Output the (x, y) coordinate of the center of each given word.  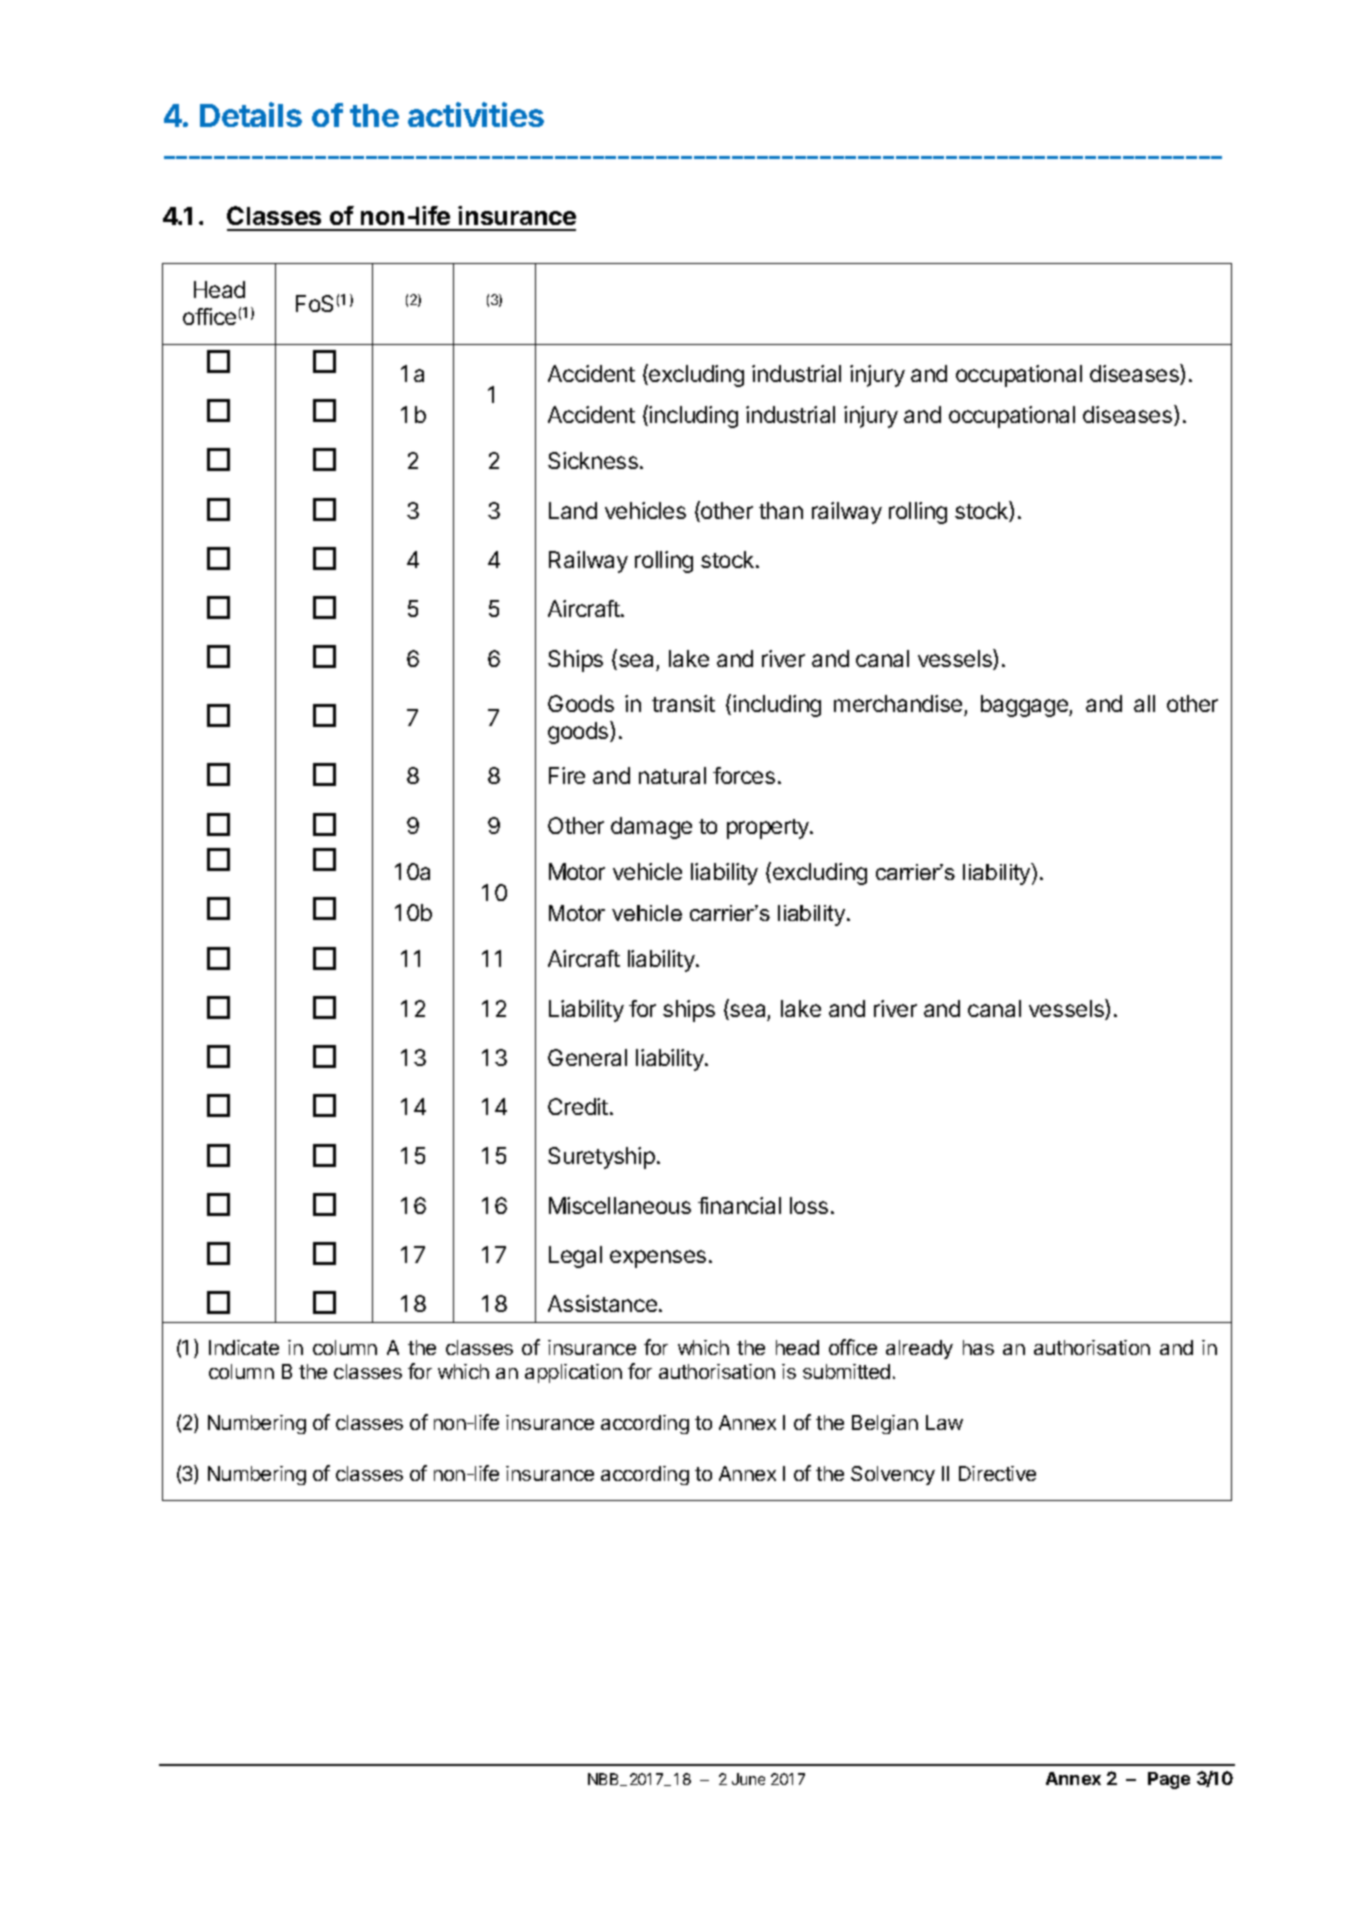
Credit (578, 1106)
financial (739, 1205)
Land (573, 510)
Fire (567, 775)
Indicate (244, 1347)
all (1144, 703)
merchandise (898, 703)
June (748, 1779)
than (781, 510)
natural (672, 775)
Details (251, 114)
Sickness (593, 460)
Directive (997, 1473)
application (573, 1373)
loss (809, 1205)
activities (476, 114)
